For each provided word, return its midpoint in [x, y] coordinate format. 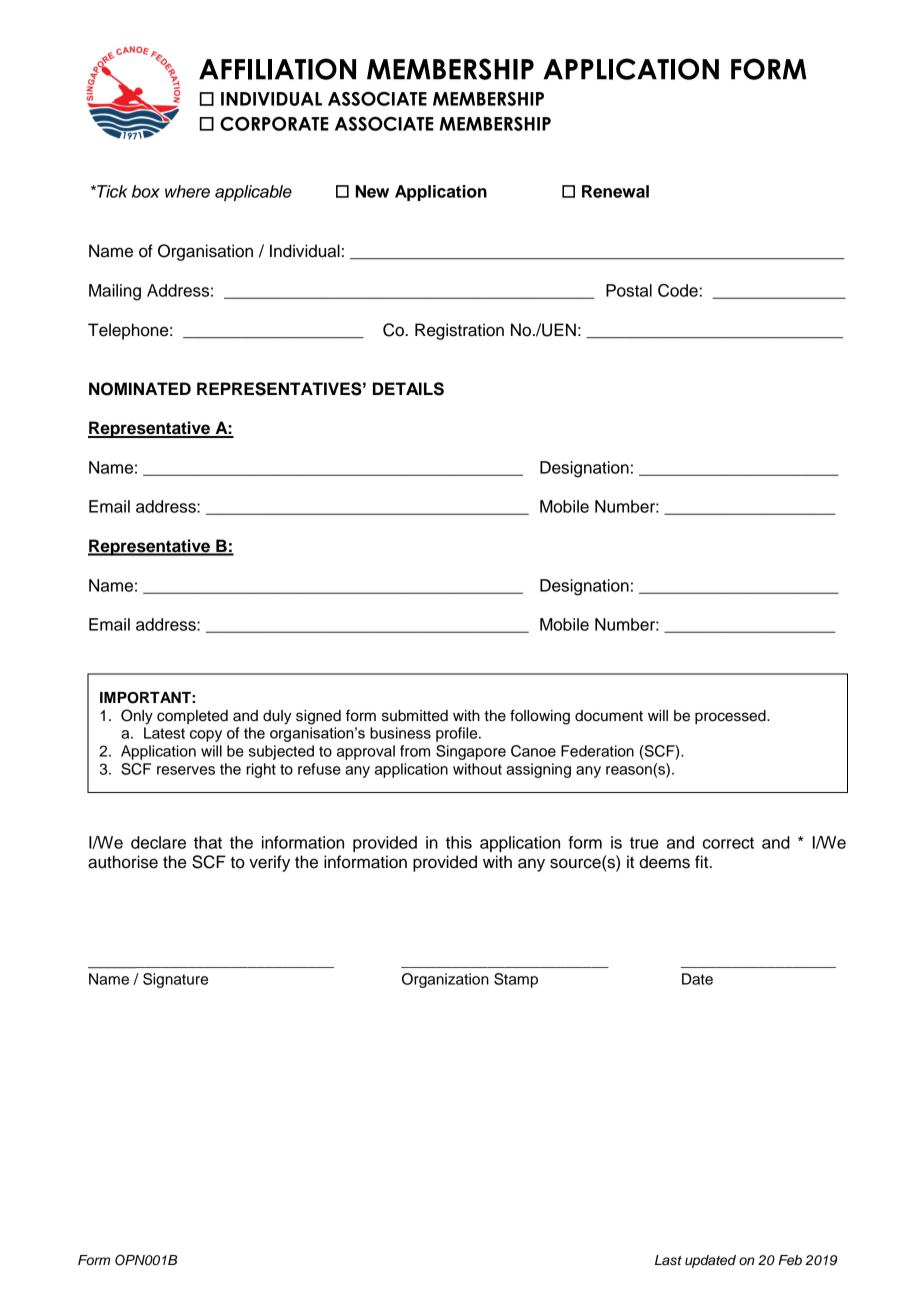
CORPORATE [274, 124]
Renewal [615, 191]
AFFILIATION [277, 69]
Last [668, 1260]
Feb [790, 1260]
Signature [175, 980]
